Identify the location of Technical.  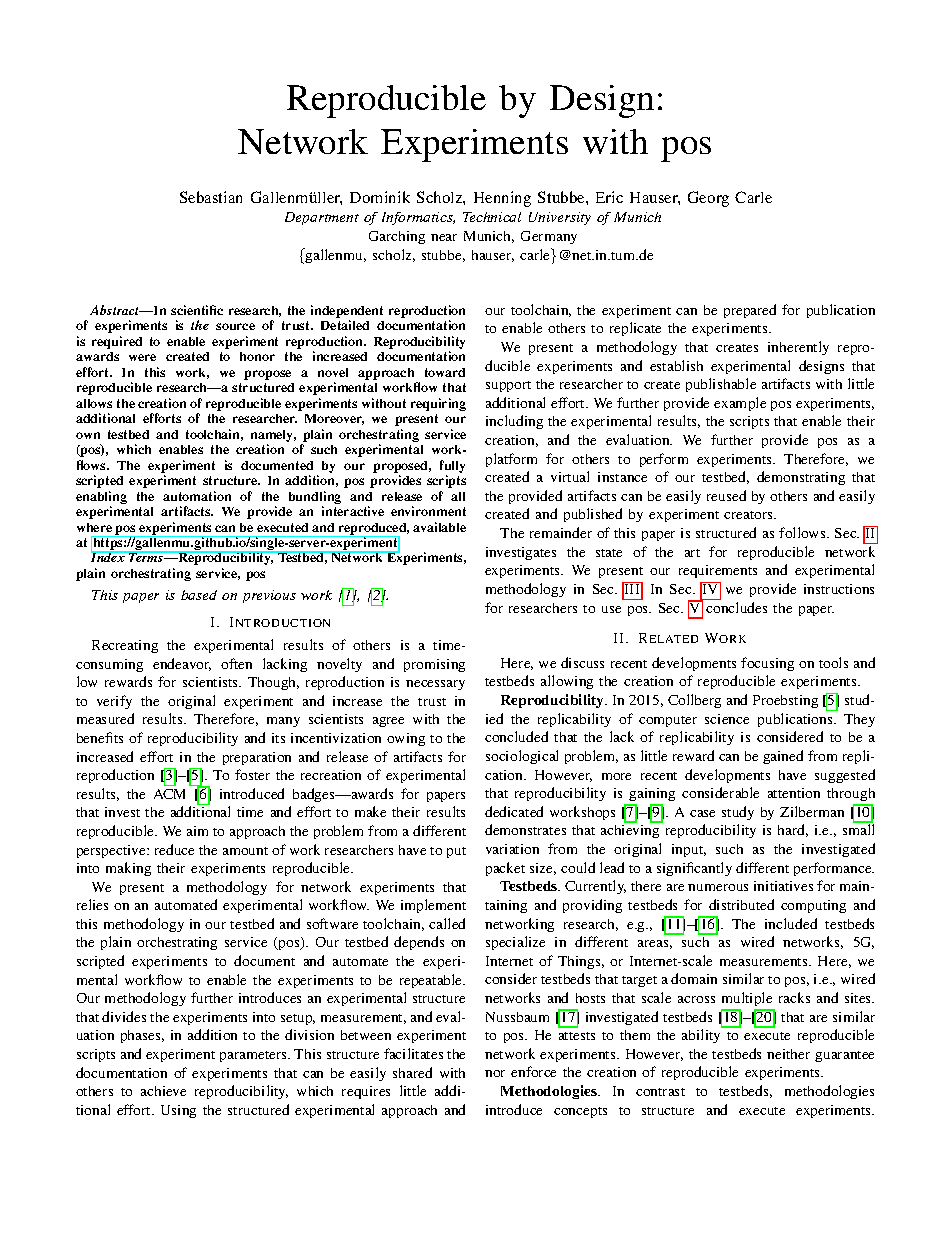
(492, 217).
